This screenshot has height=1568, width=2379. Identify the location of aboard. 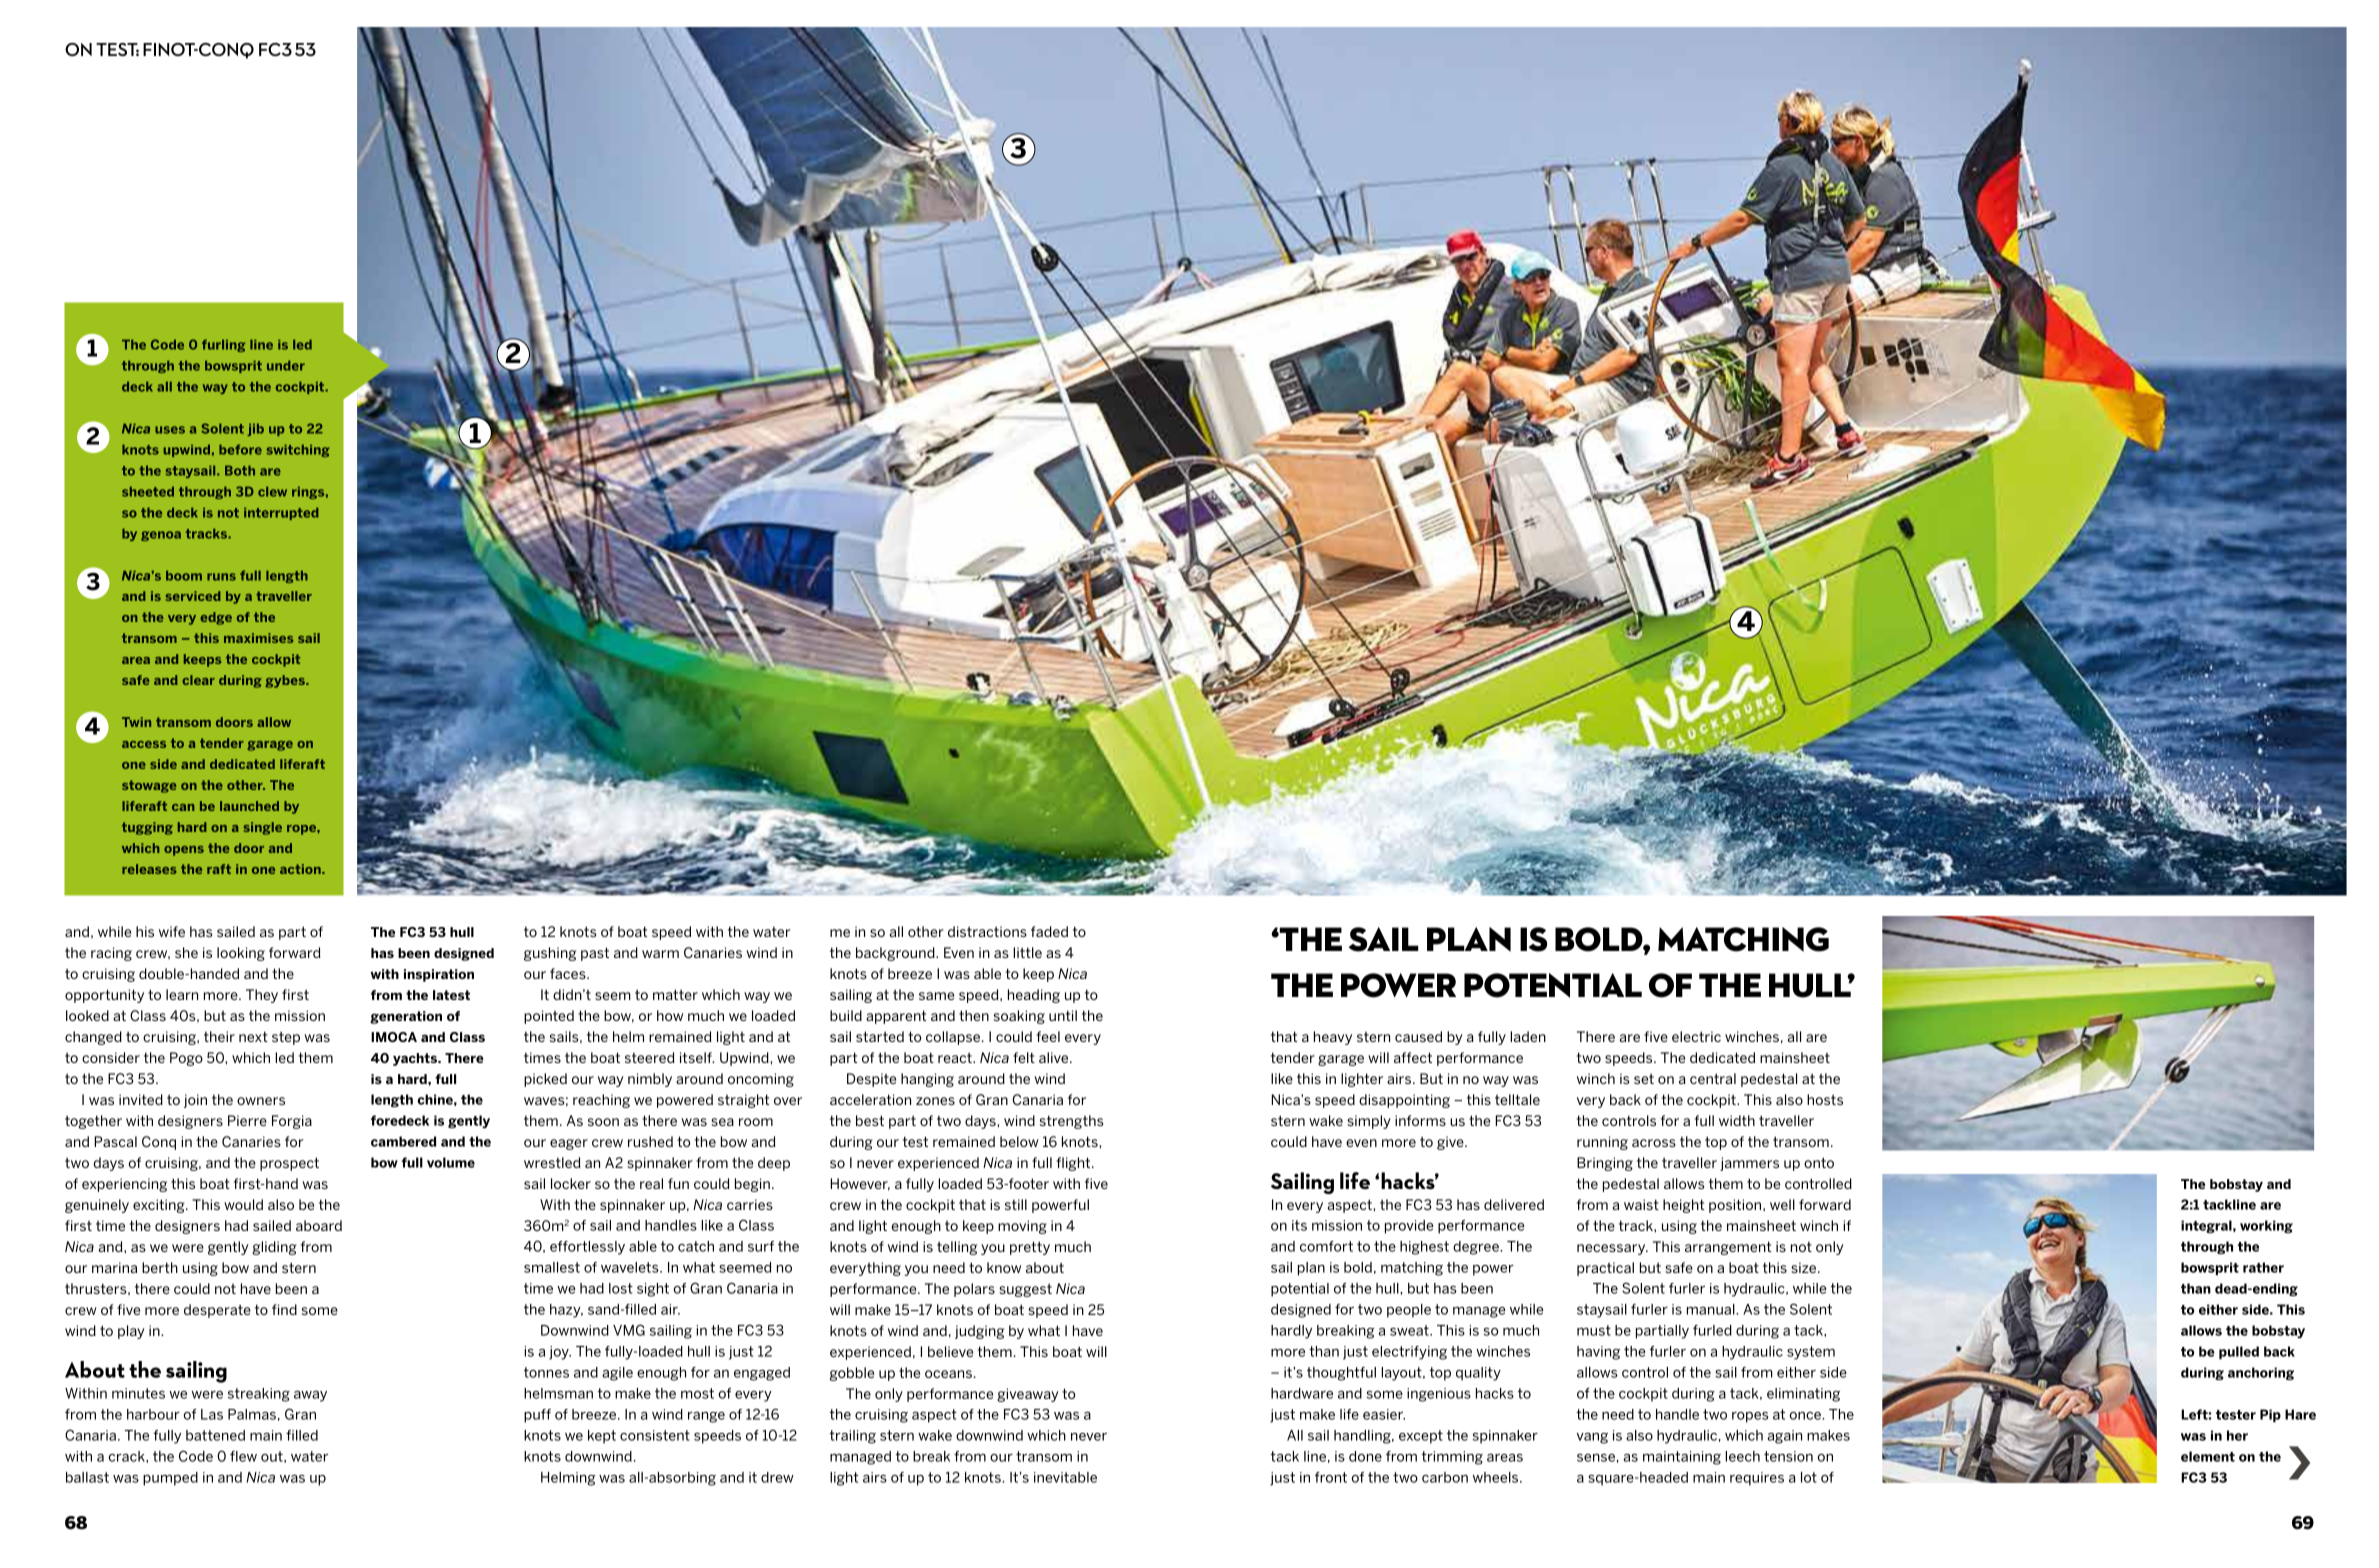
(319, 1225).
